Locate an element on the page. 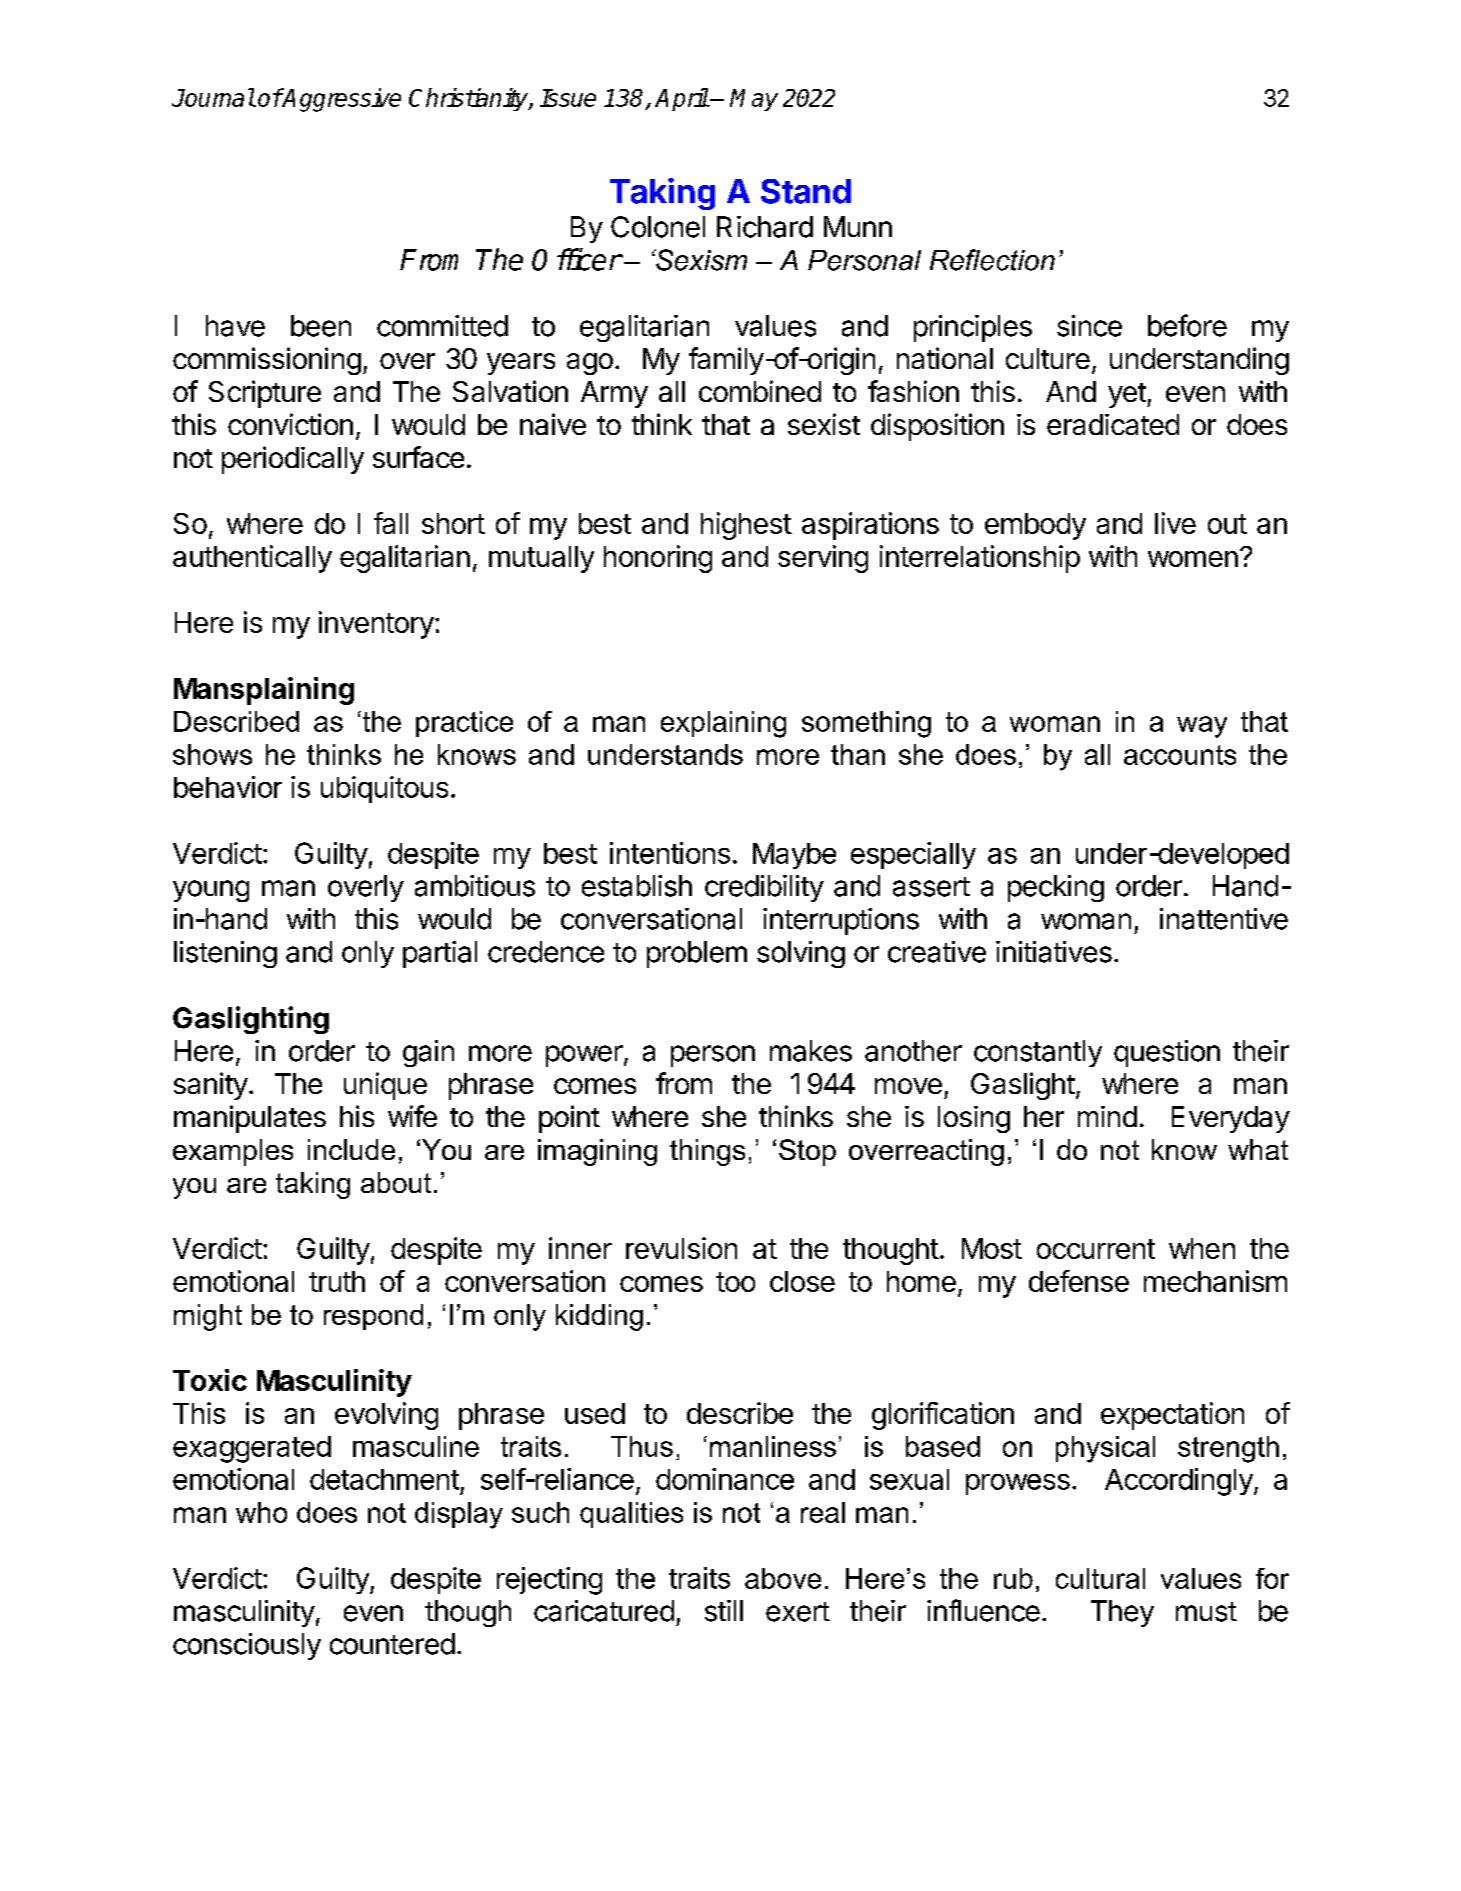 The image size is (1461, 1891). Aggressive is located at coordinates (341, 100).
